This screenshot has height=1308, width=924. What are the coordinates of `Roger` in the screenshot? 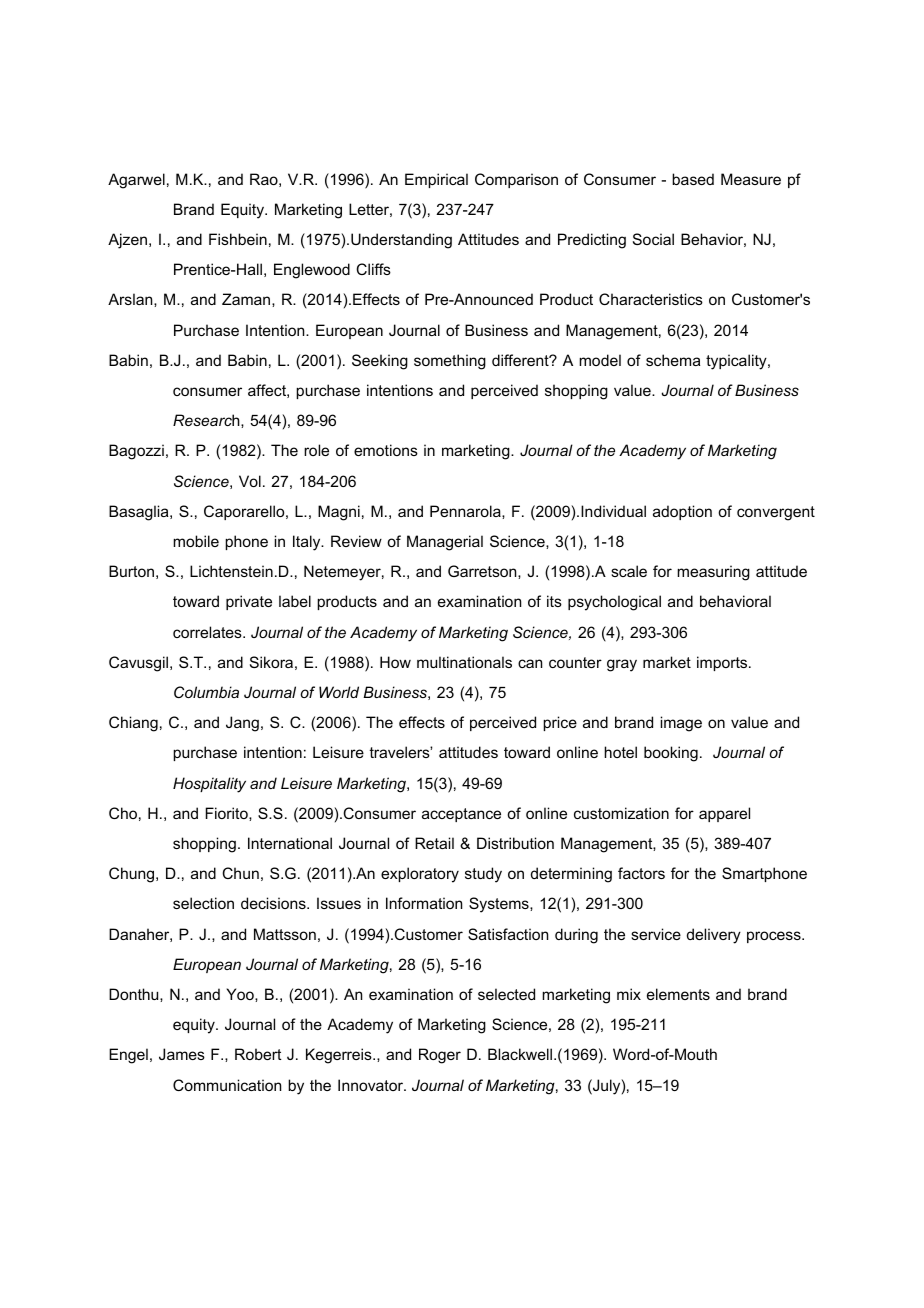 It's located at (440, 1056).
